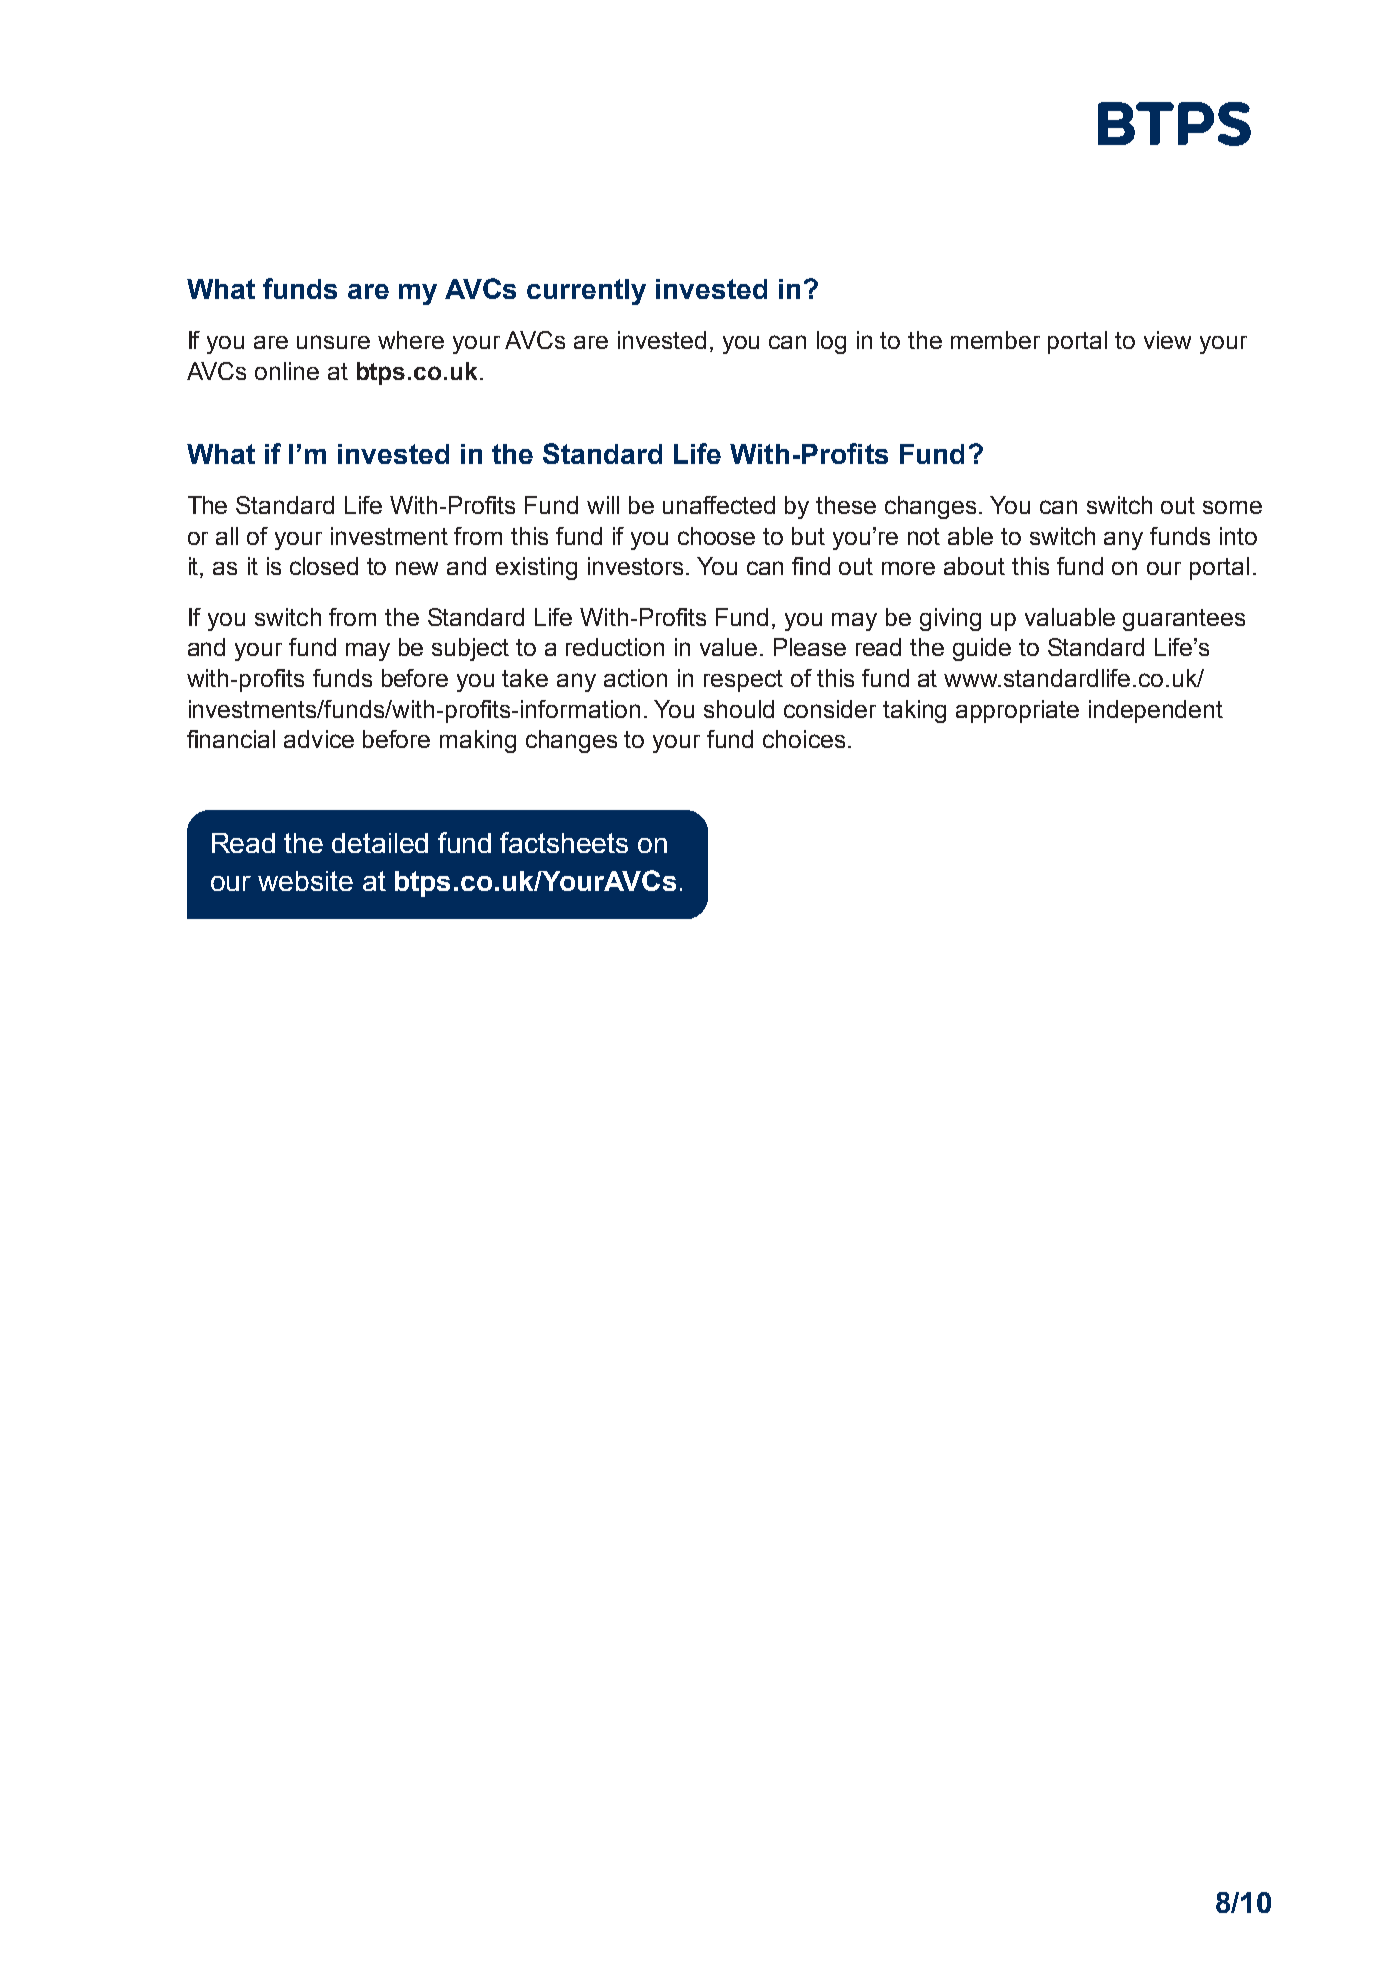 The height and width of the image is (1979, 1399). I want to click on detailed, so click(380, 843).
